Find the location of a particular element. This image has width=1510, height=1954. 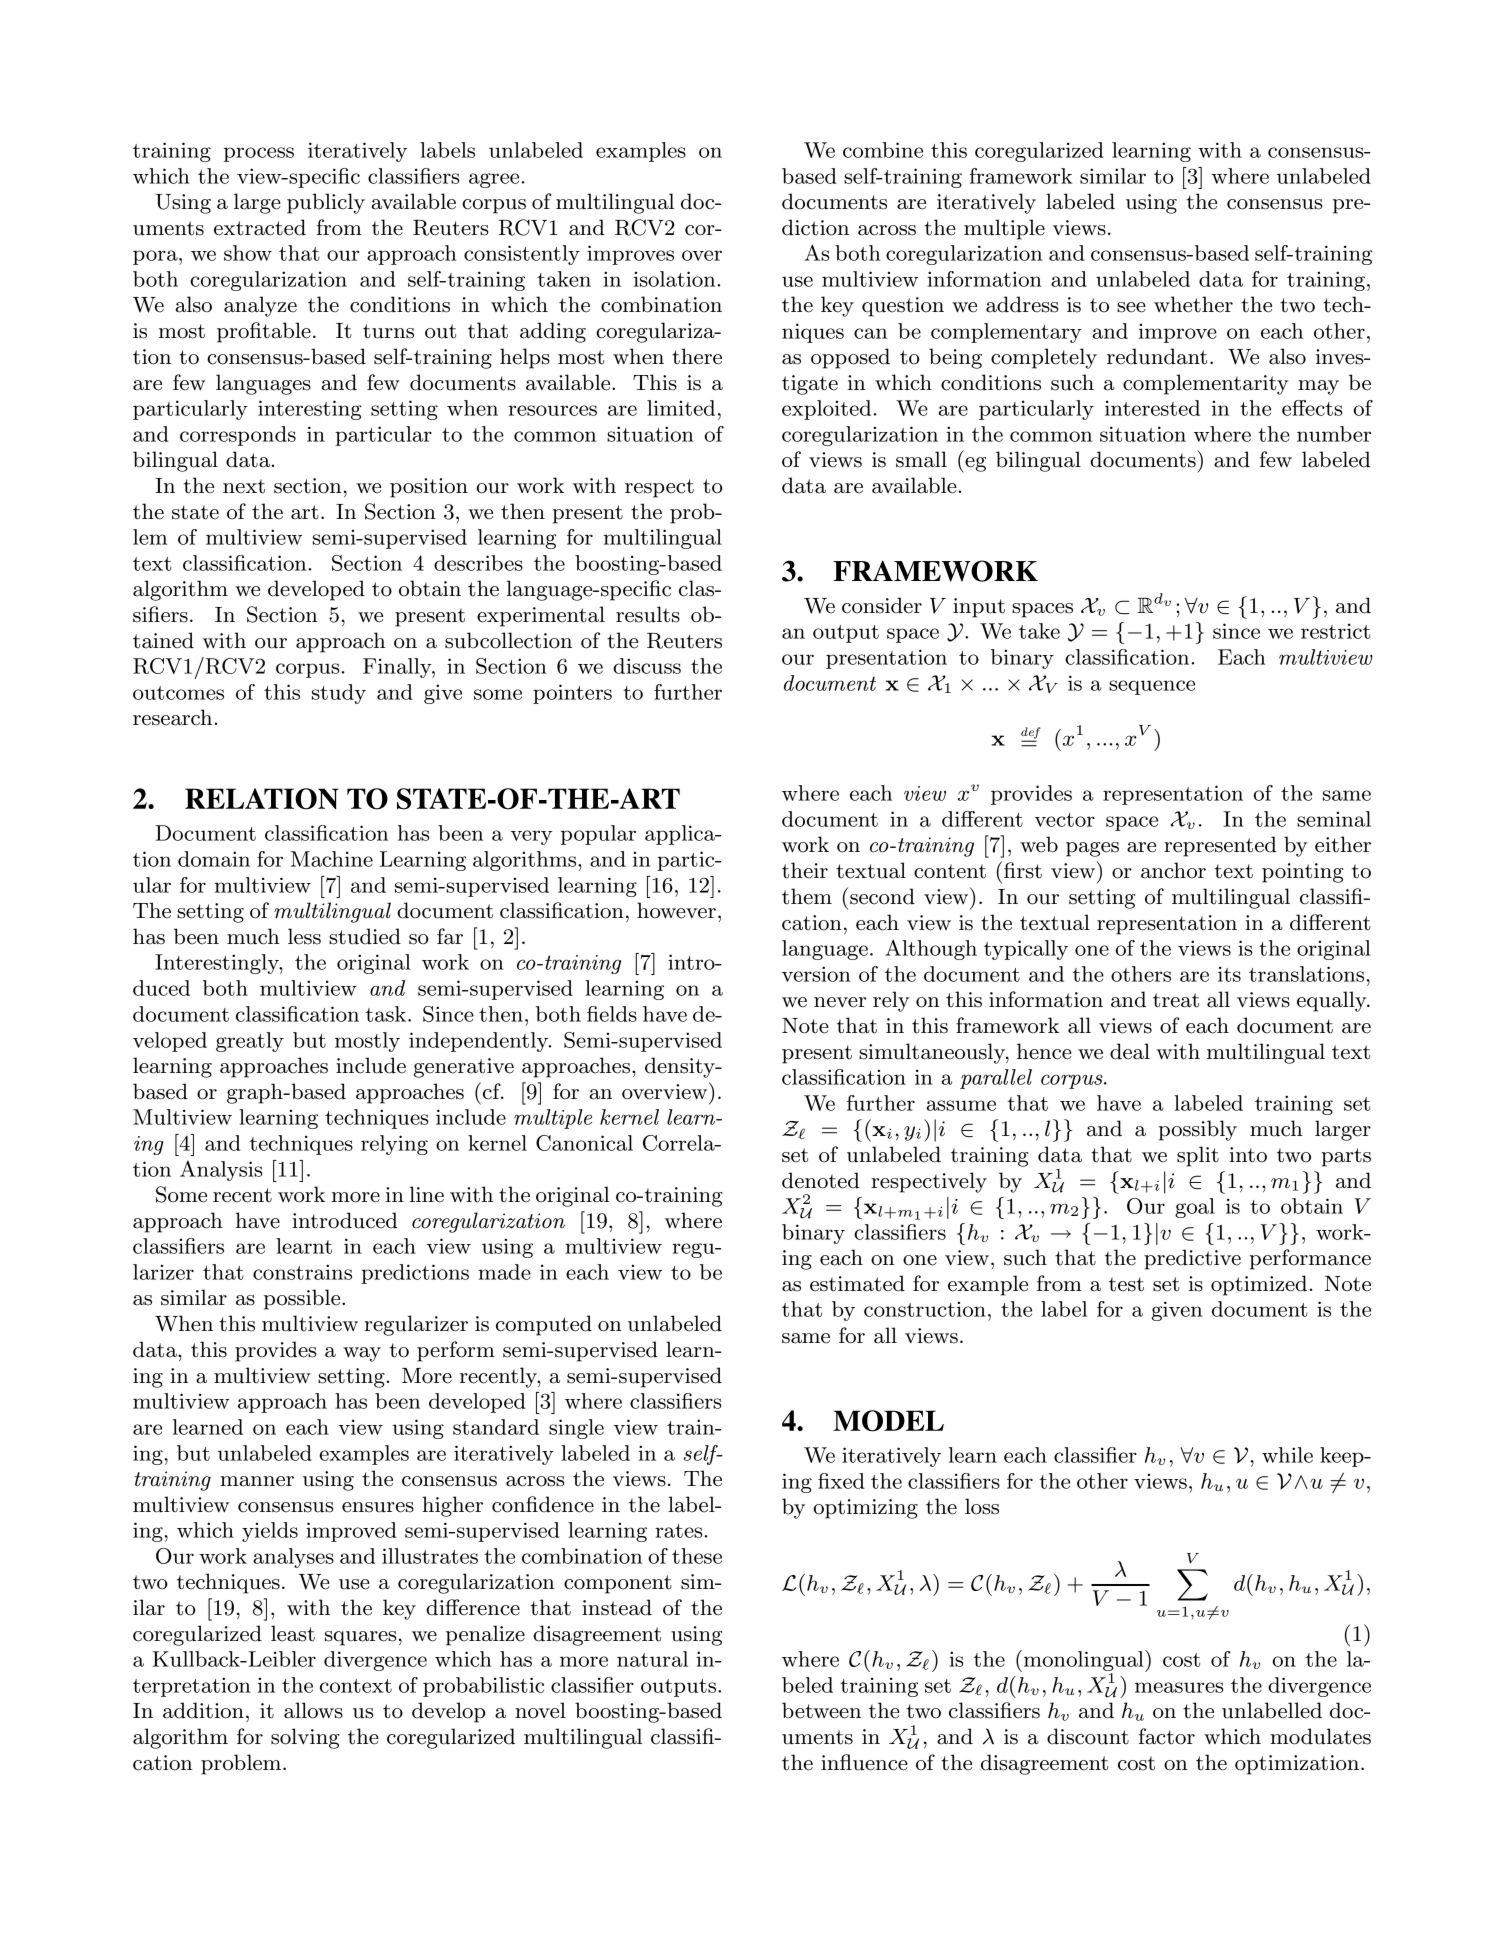

combine is located at coordinates (883, 150).
